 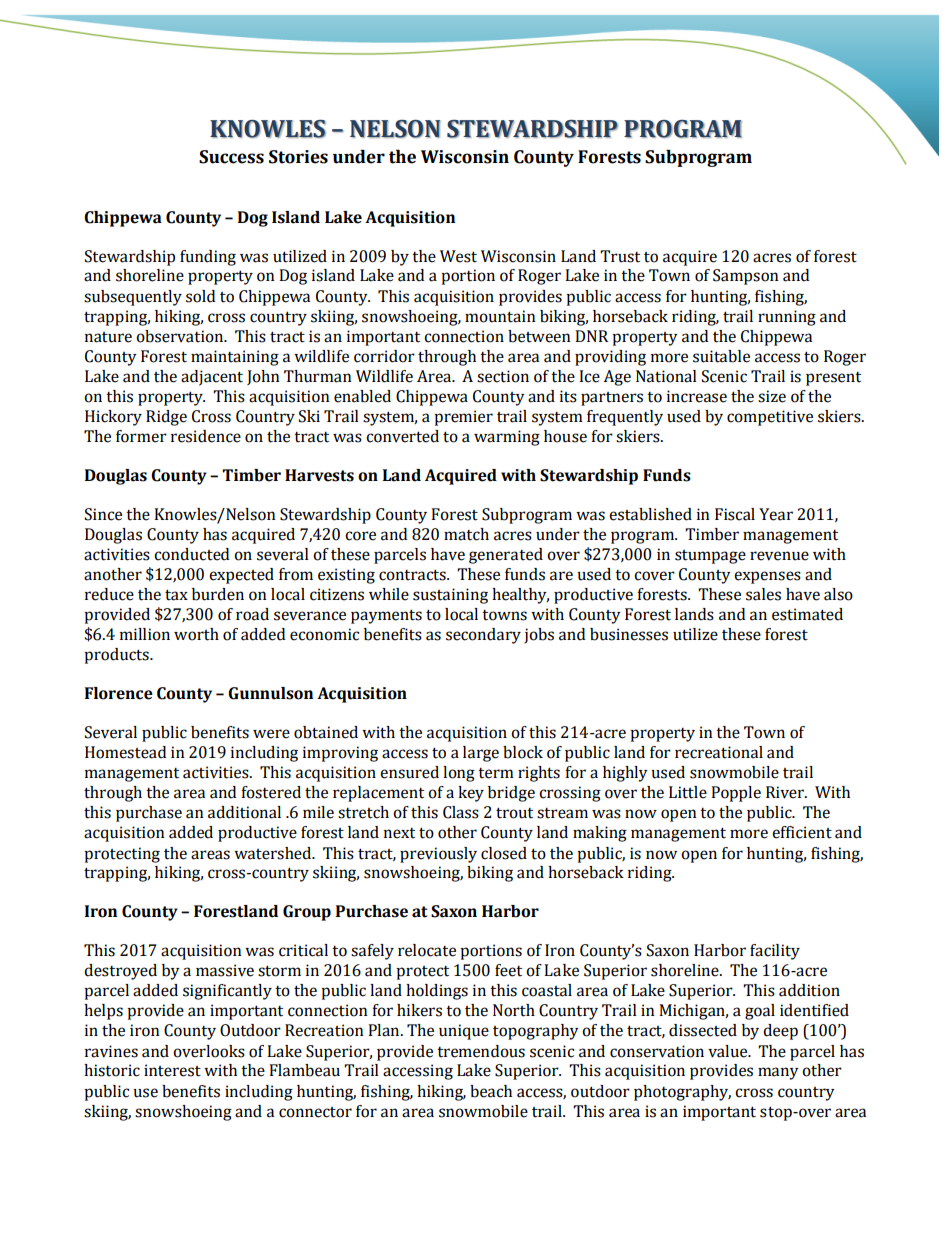 I want to click on Sampson, so click(x=746, y=277).
